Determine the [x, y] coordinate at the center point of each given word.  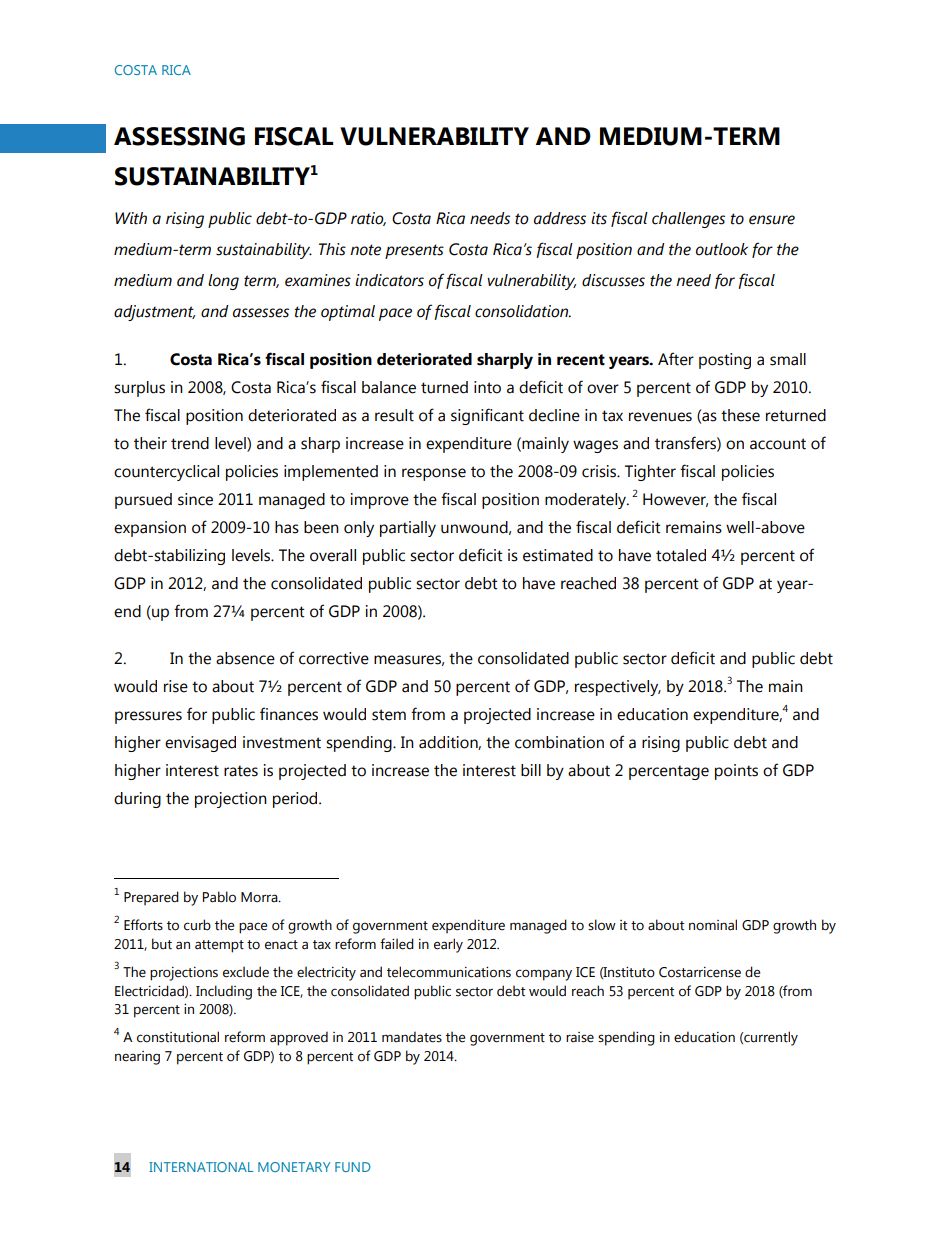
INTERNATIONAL [201, 1167]
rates [241, 771]
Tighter [650, 473]
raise [580, 1037]
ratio [368, 219]
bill [531, 770]
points [736, 772]
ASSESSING [179, 136]
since [195, 499]
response [434, 474]
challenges [688, 220]
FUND [353, 1167]
